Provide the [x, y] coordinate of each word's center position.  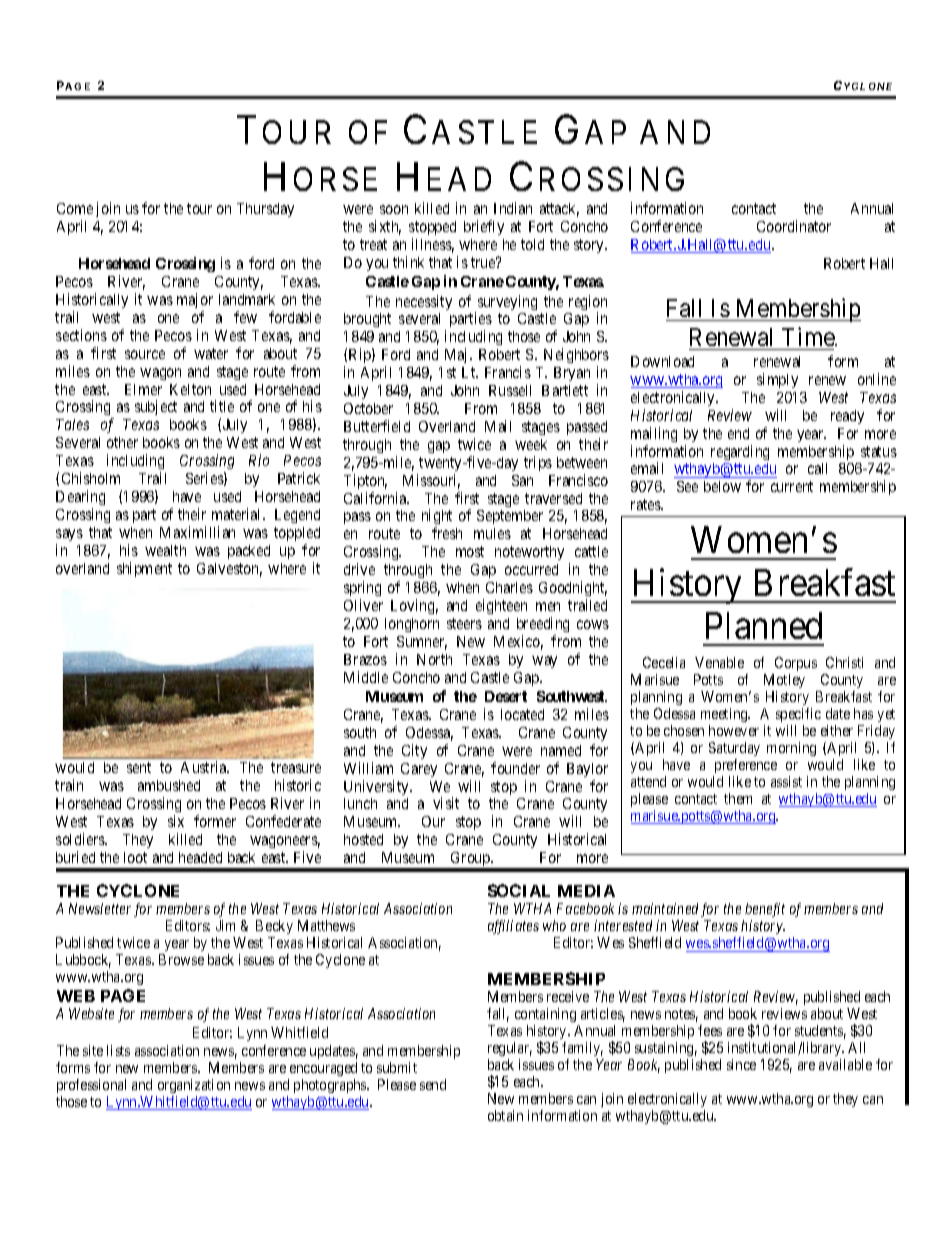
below [722, 486]
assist [786, 781]
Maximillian [197, 532]
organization [194, 1086]
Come [75, 208]
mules [492, 533]
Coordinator [794, 226]
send [433, 1084]
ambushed [169, 785]
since [741, 1064]
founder [515, 768]
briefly [484, 227]
